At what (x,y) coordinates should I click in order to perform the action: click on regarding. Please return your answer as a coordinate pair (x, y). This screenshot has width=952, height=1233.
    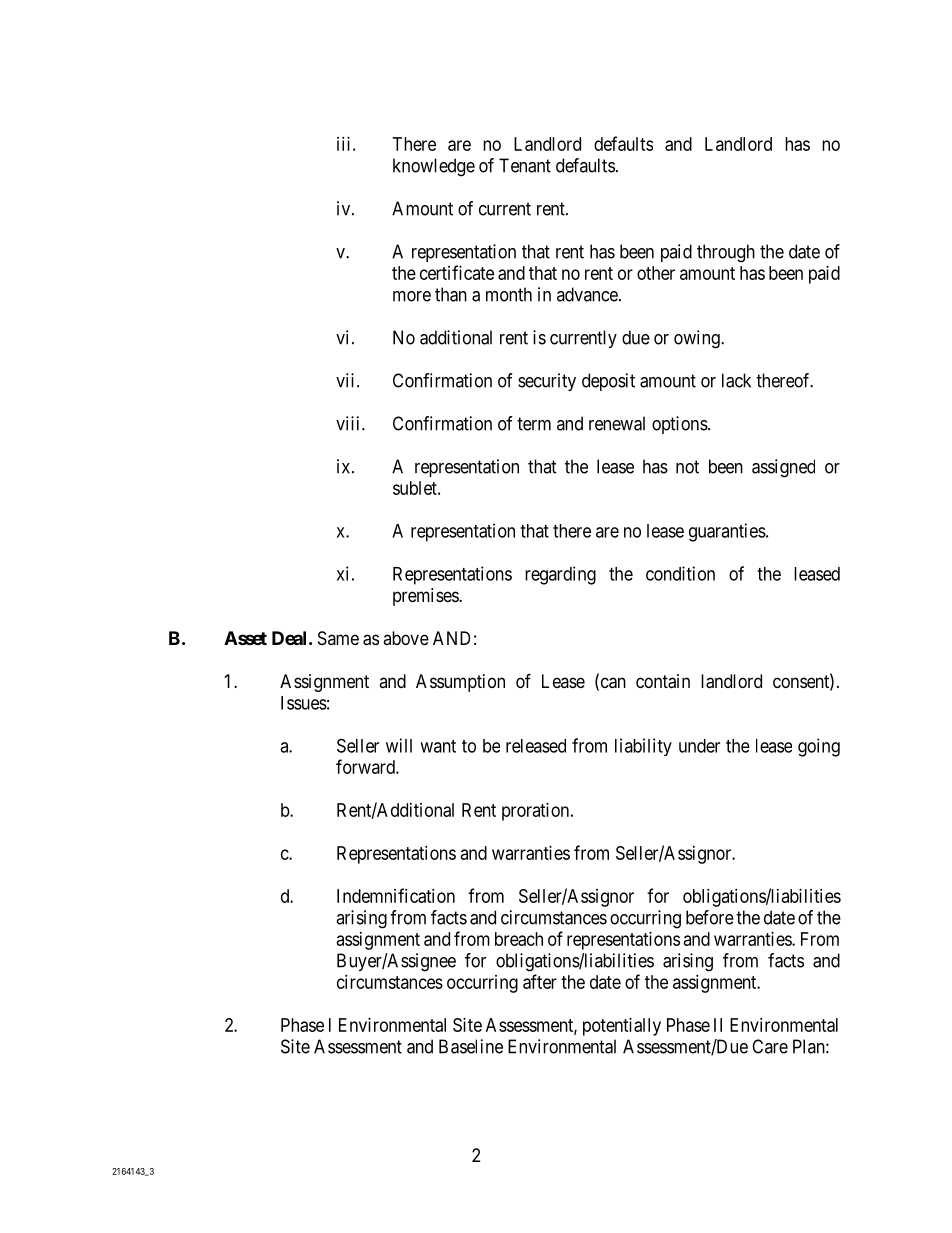
    Looking at the image, I should click on (560, 575).
